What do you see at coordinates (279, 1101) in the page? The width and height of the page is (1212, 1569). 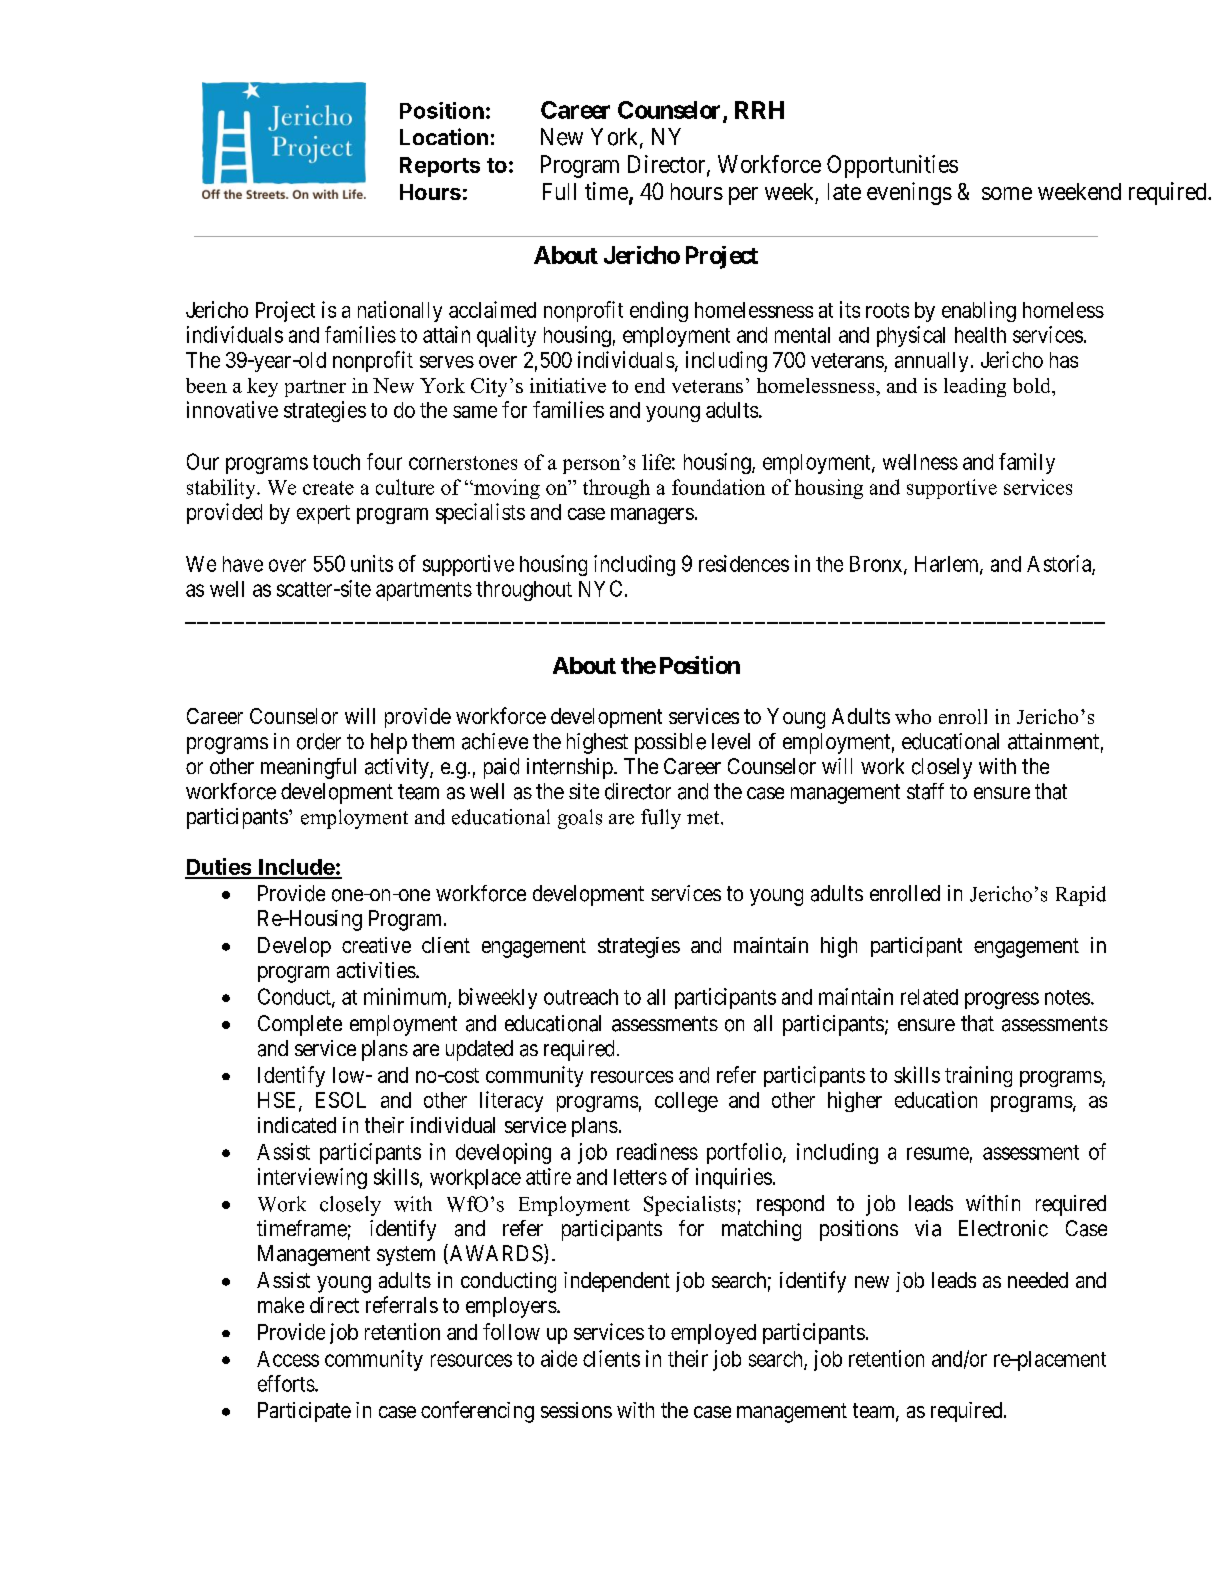 I see `HSE` at bounding box center [279, 1101].
